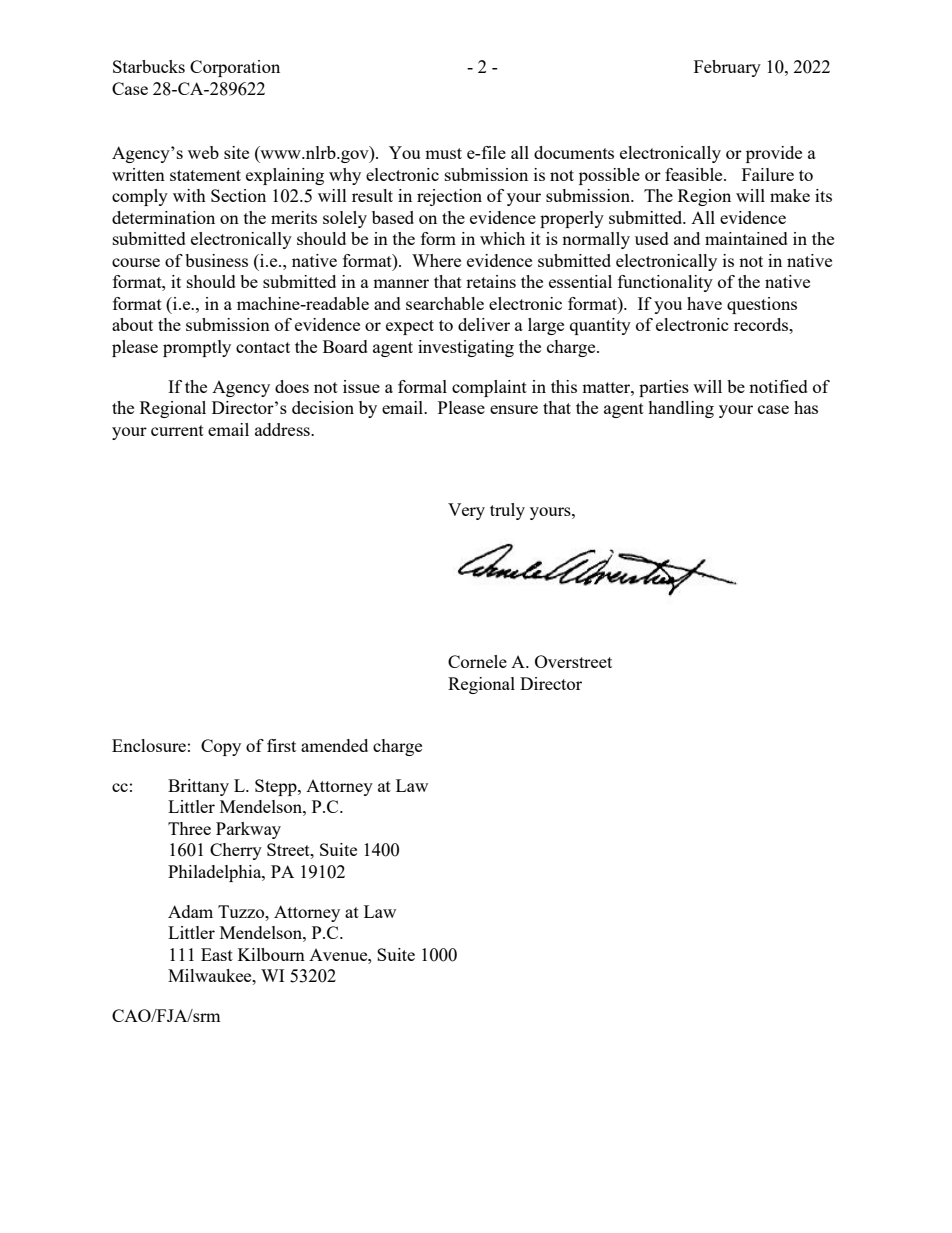 The height and width of the page is (1233, 952). I want to click on Corporation, so click(235, 68).
